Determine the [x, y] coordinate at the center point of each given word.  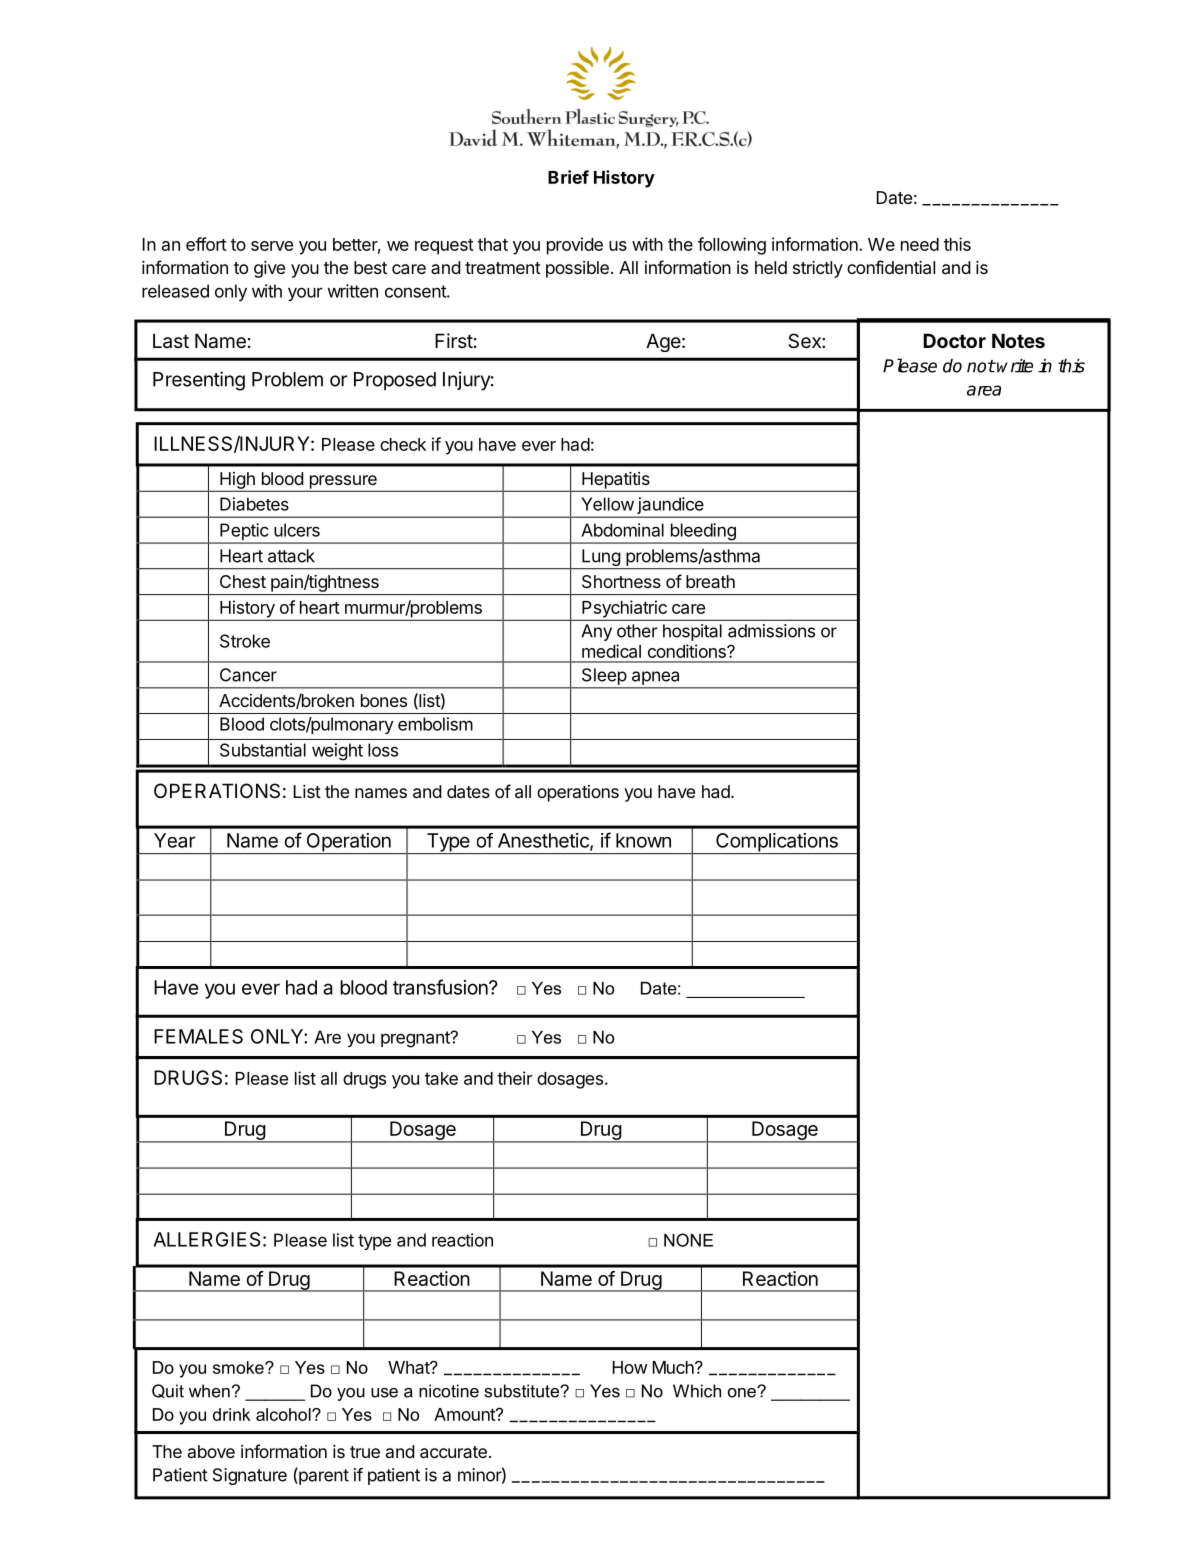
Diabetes [254, 504]
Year [174, 840]
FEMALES [198, 1036]
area [984, 390]
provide [575, 246]
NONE [688, 1240]
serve [272, 246]
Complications [777, 843]
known [643, 840]
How [629, 1367]
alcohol [284, 1414]
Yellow [608, 504]
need [920, 244]
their [515, 1078]
